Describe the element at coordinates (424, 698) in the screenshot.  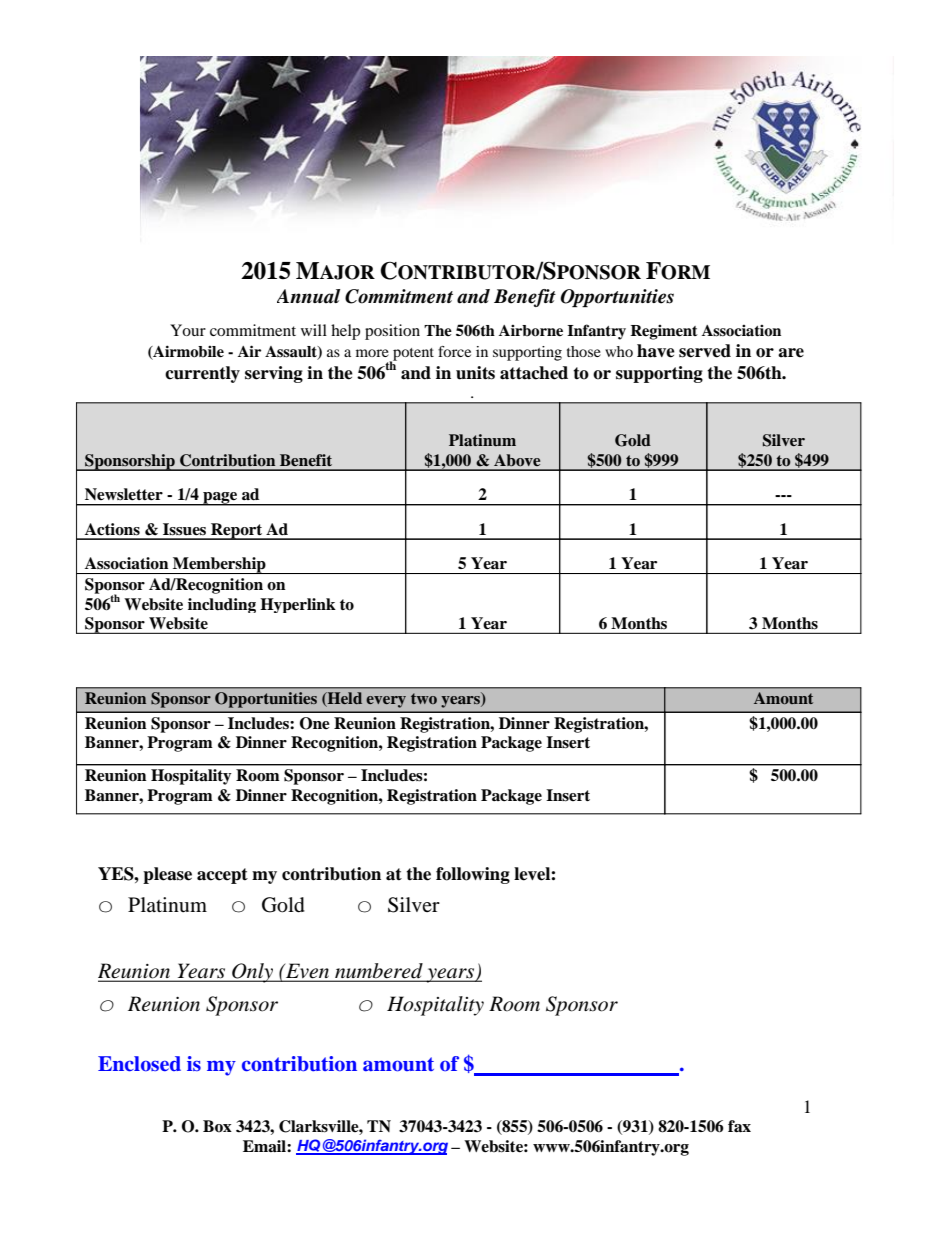
I see `two` at that location.
